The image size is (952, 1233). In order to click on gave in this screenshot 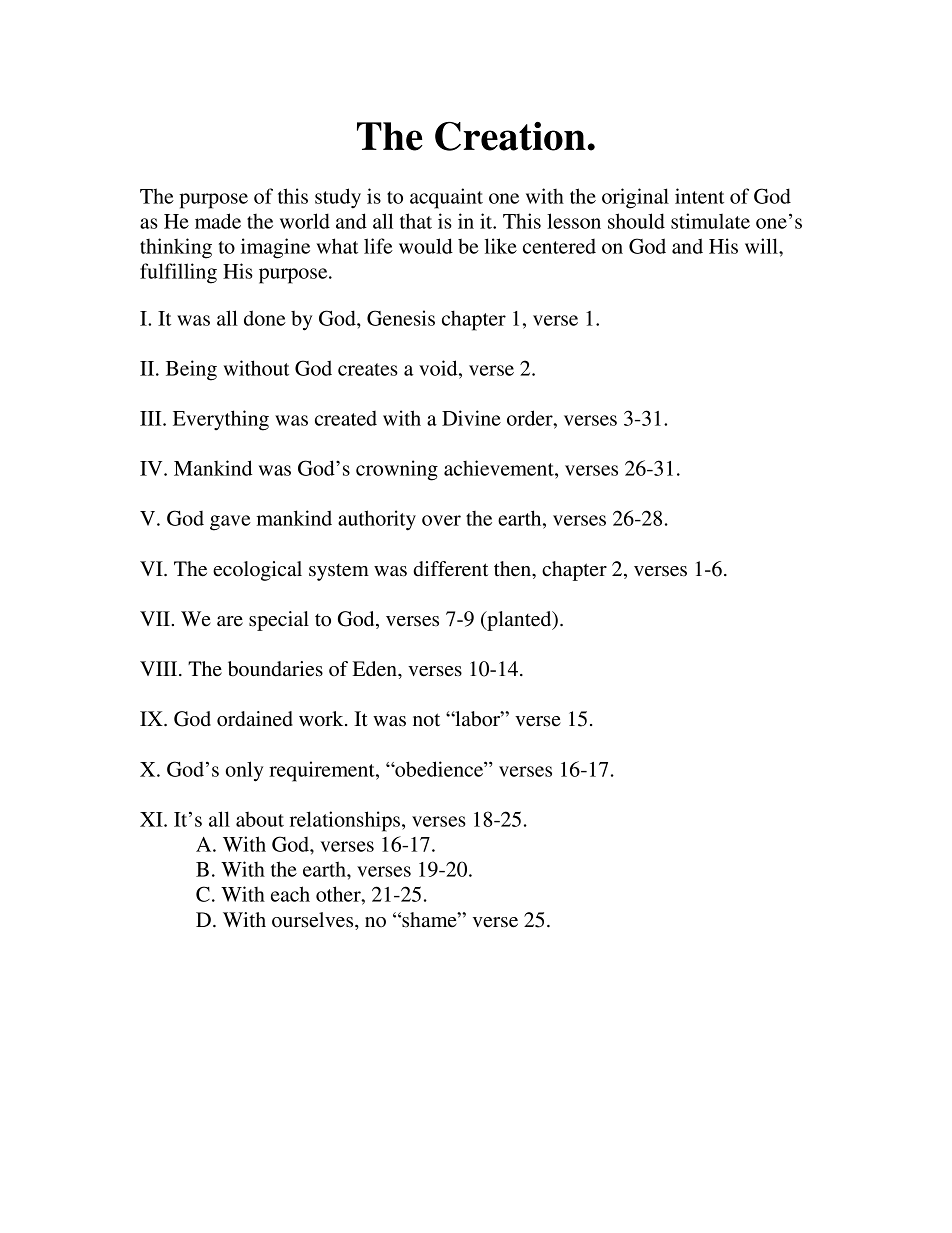, I will do `click(230, 523)`.
